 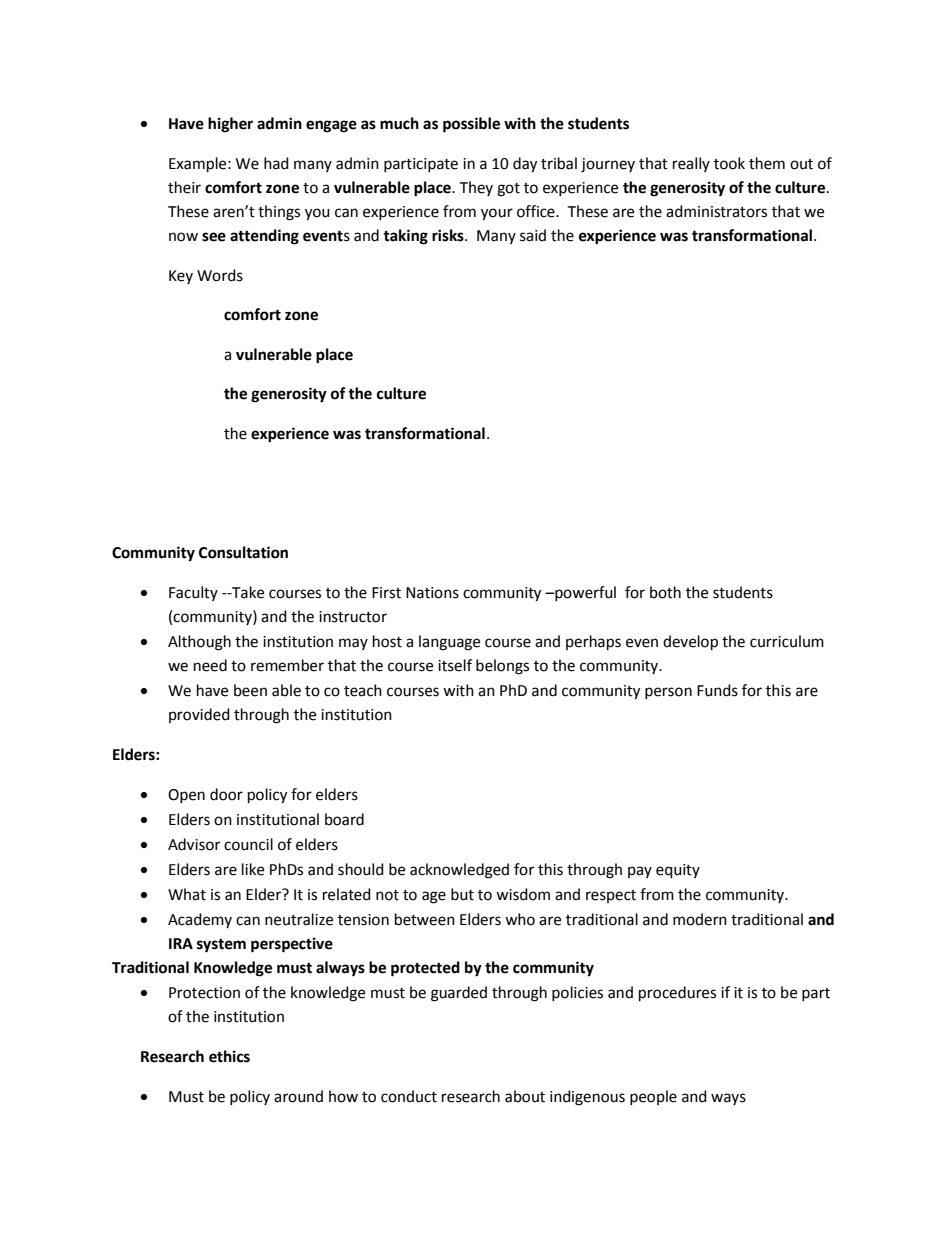 I want to click on ethics, so click(x=229, y=1056).
